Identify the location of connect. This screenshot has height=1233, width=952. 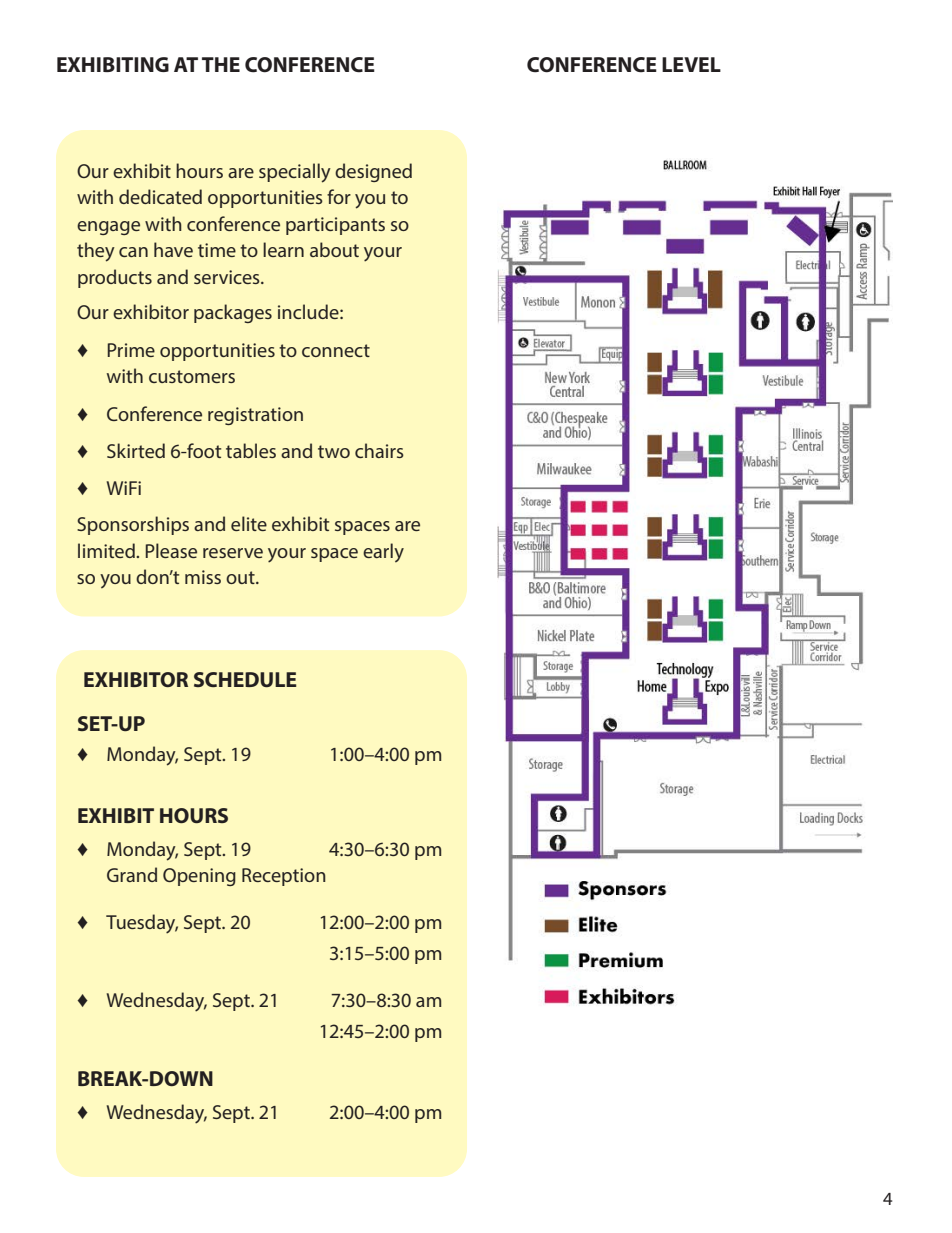
(336, 350).
